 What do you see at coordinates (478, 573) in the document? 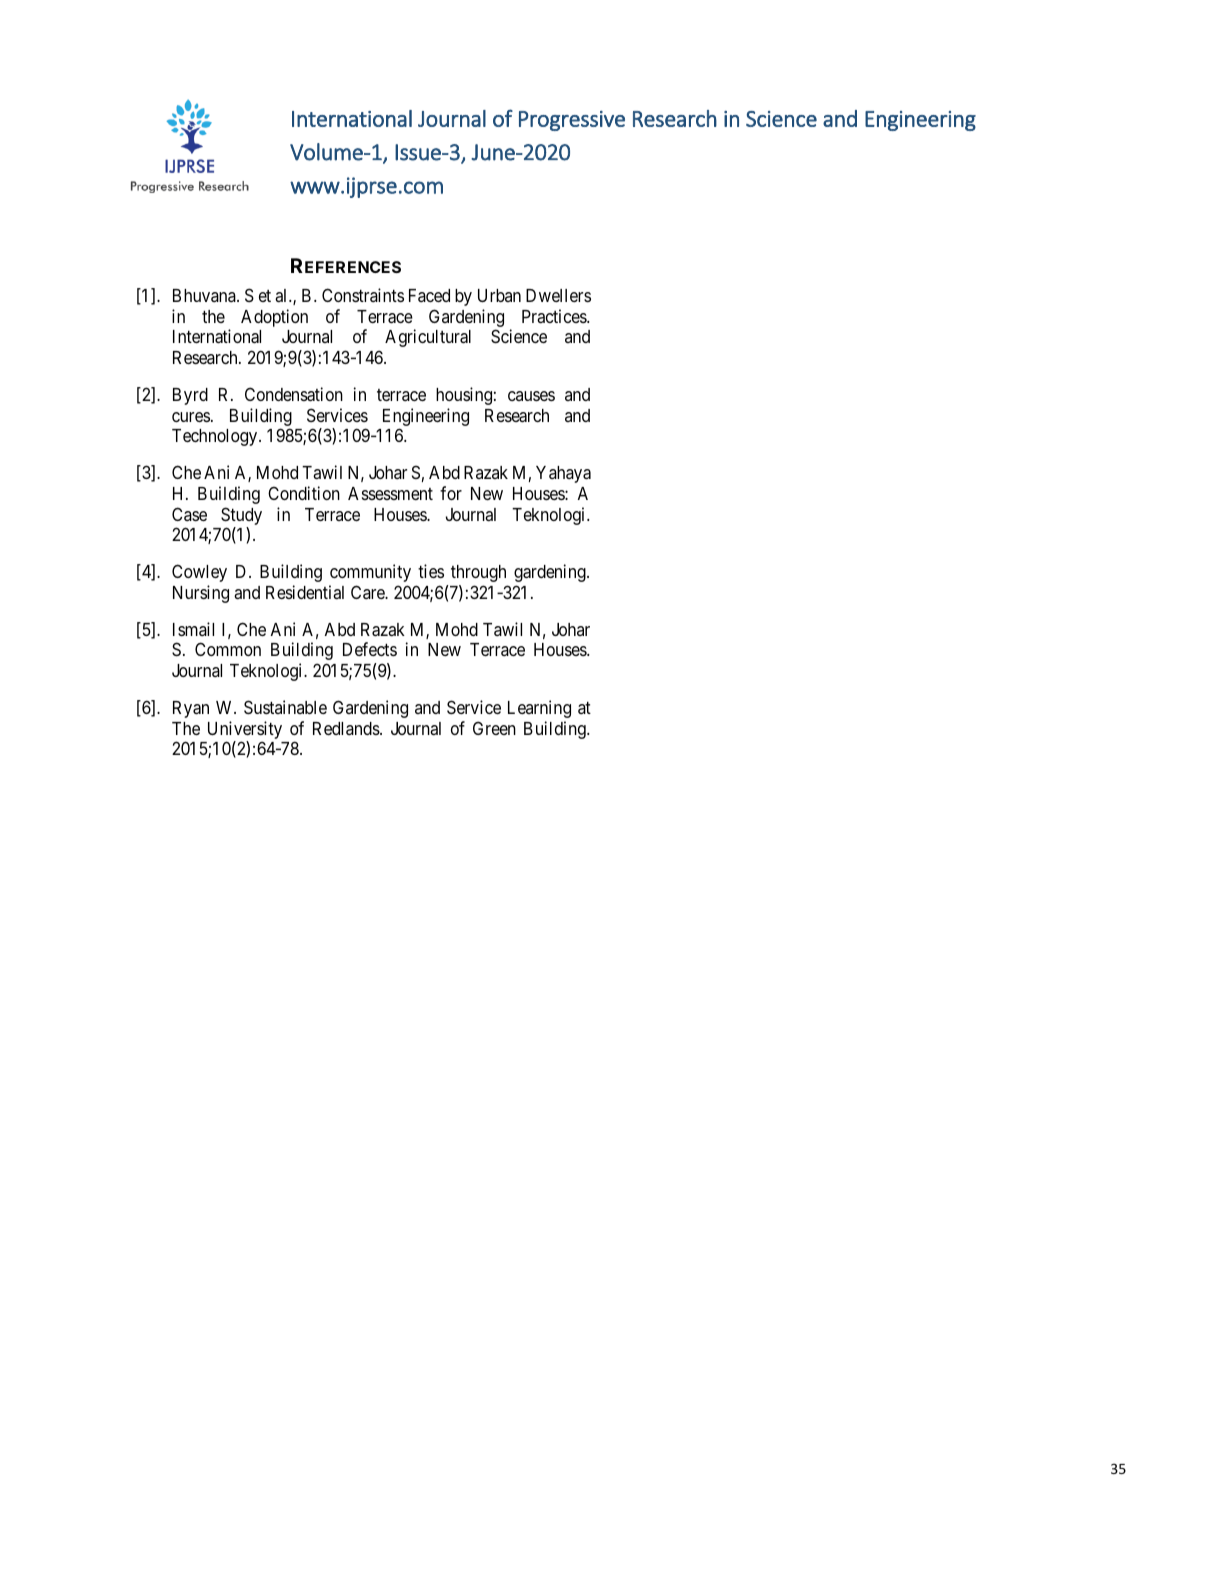
I see `through` at bounding box center [478, 573].
